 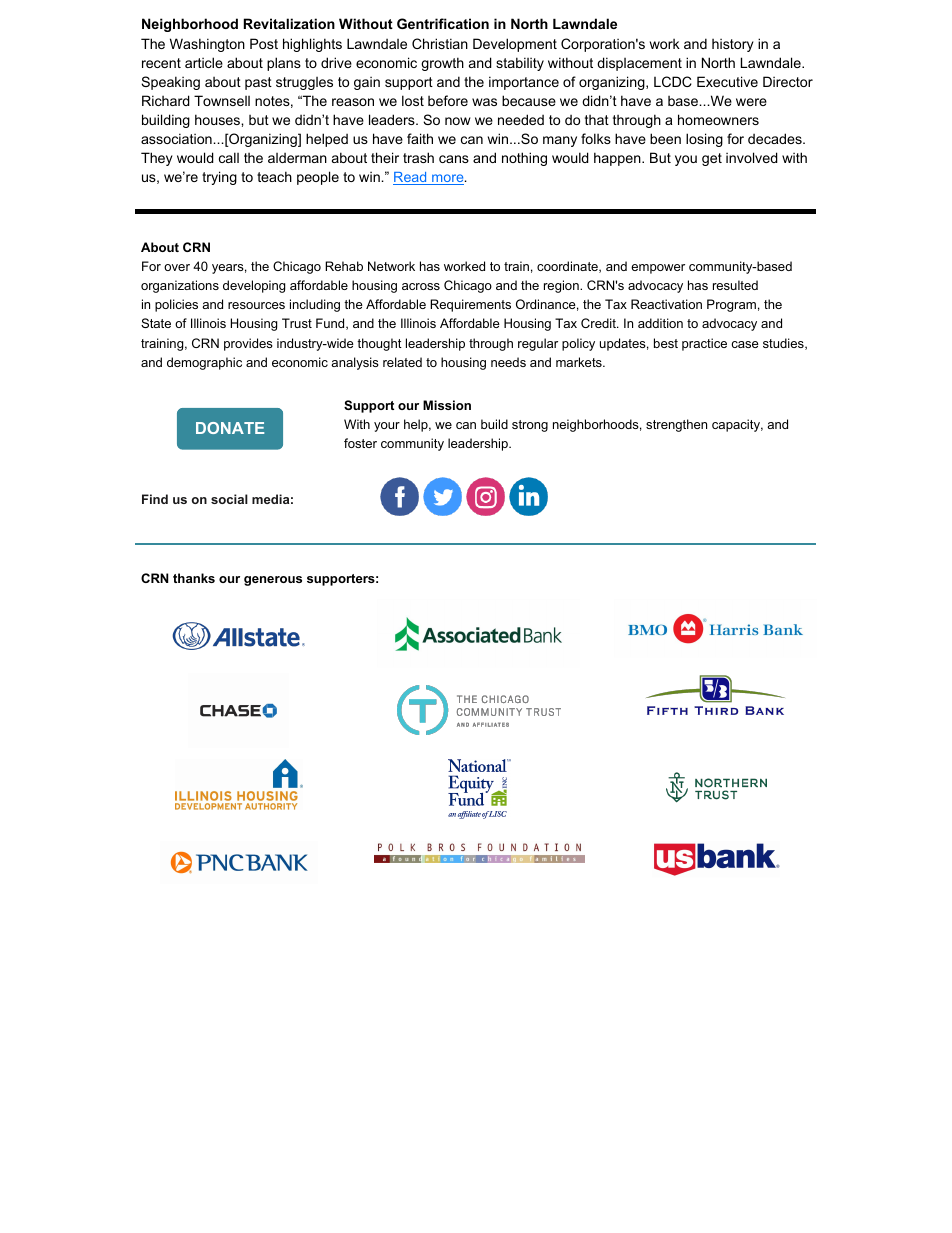 What do you see at coordinates (411, 178) in the screenshot?
I see `Read` at bounding box center [411, 178].
